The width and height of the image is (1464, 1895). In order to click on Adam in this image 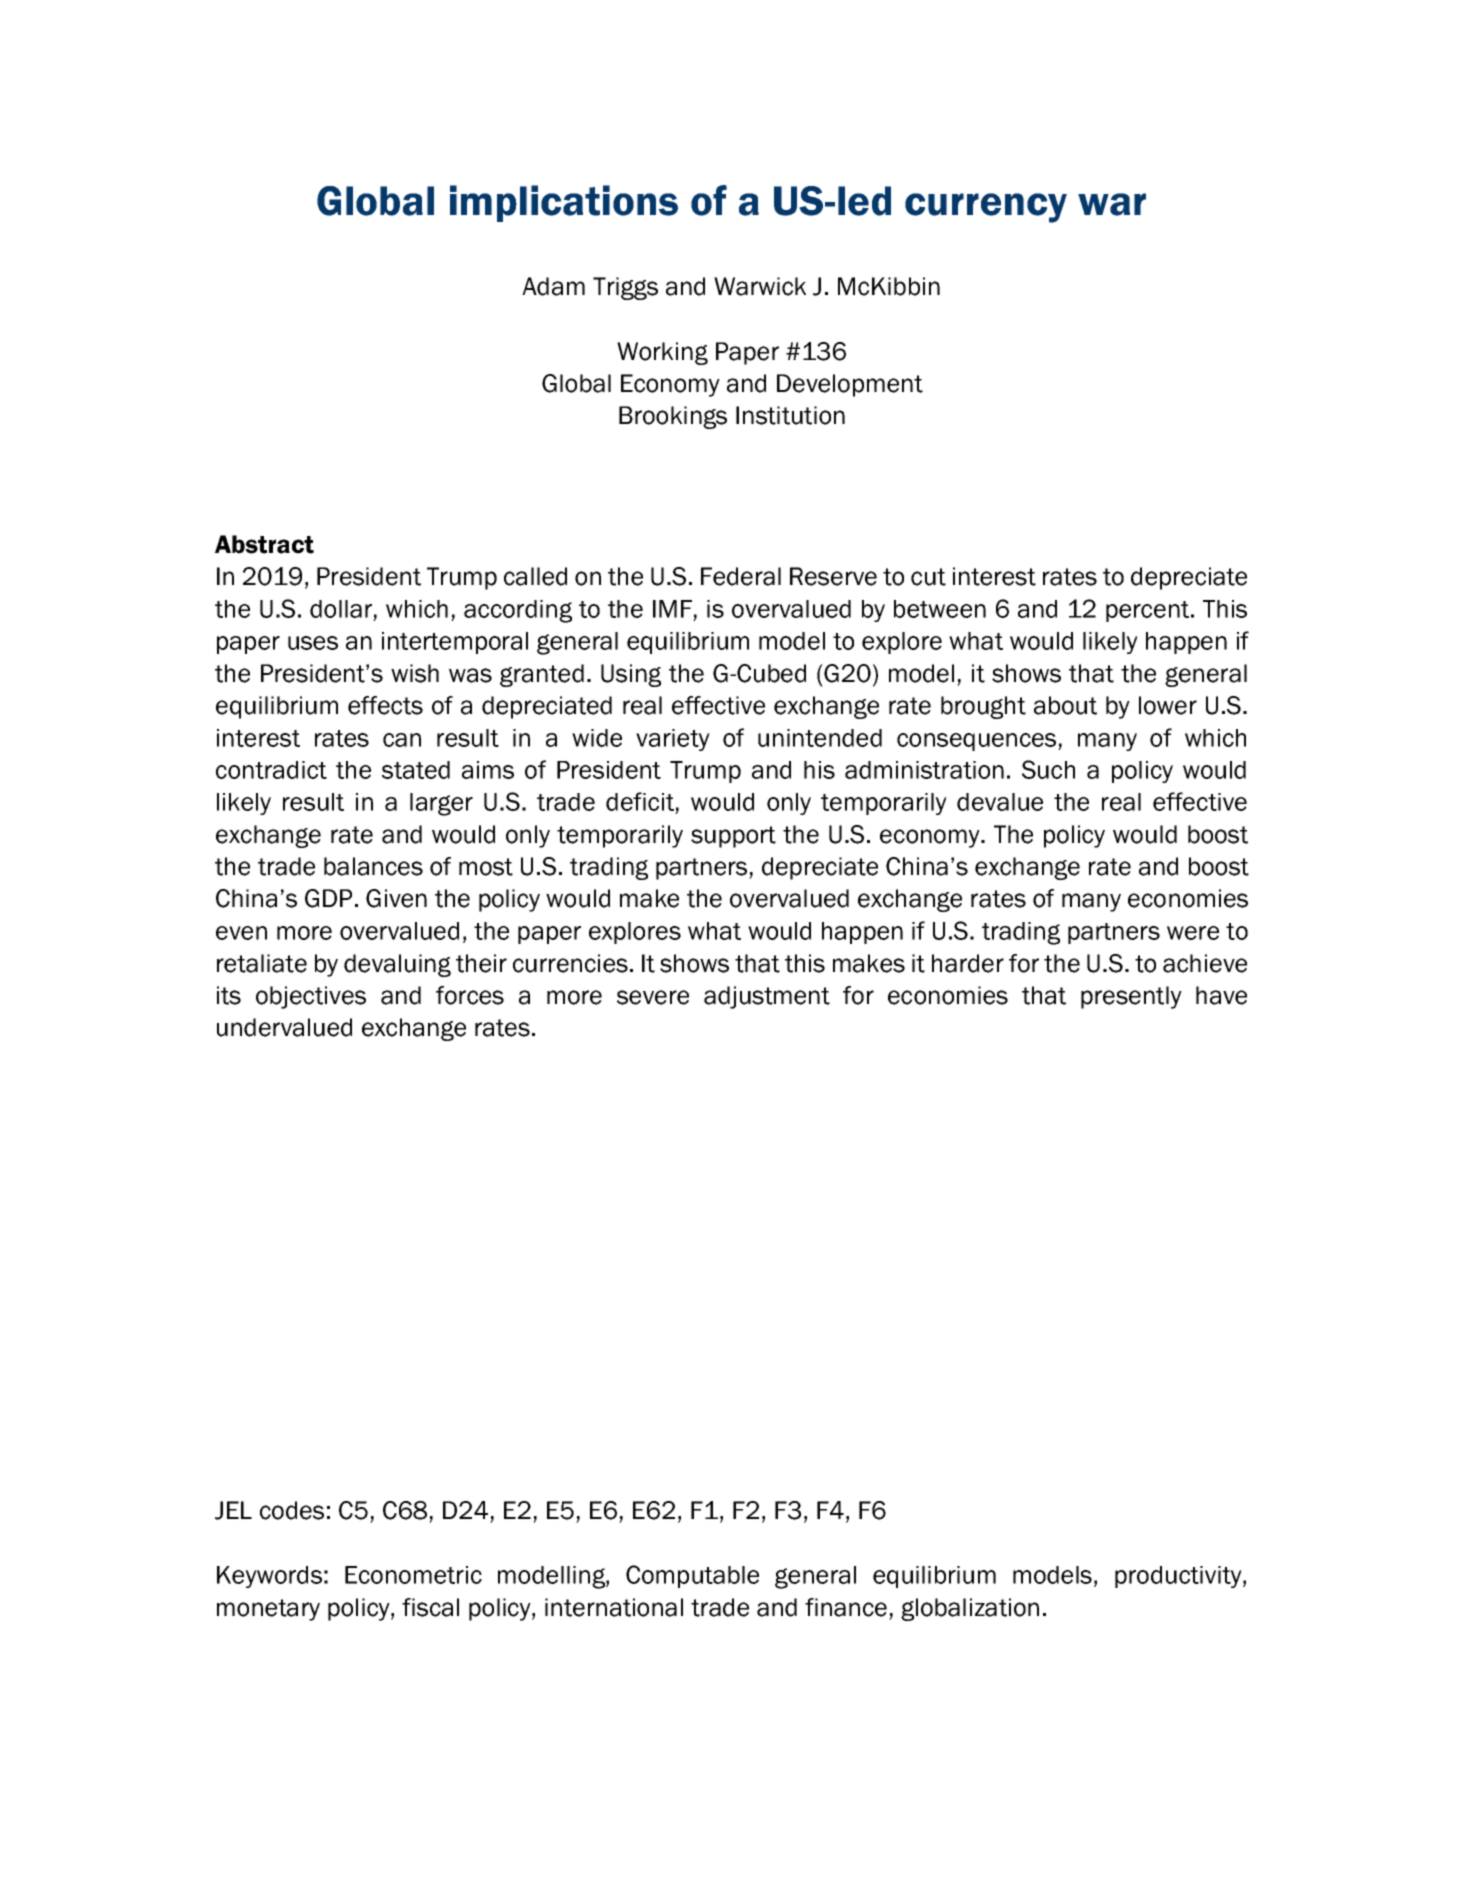, I will do `click(553, 286)`.
